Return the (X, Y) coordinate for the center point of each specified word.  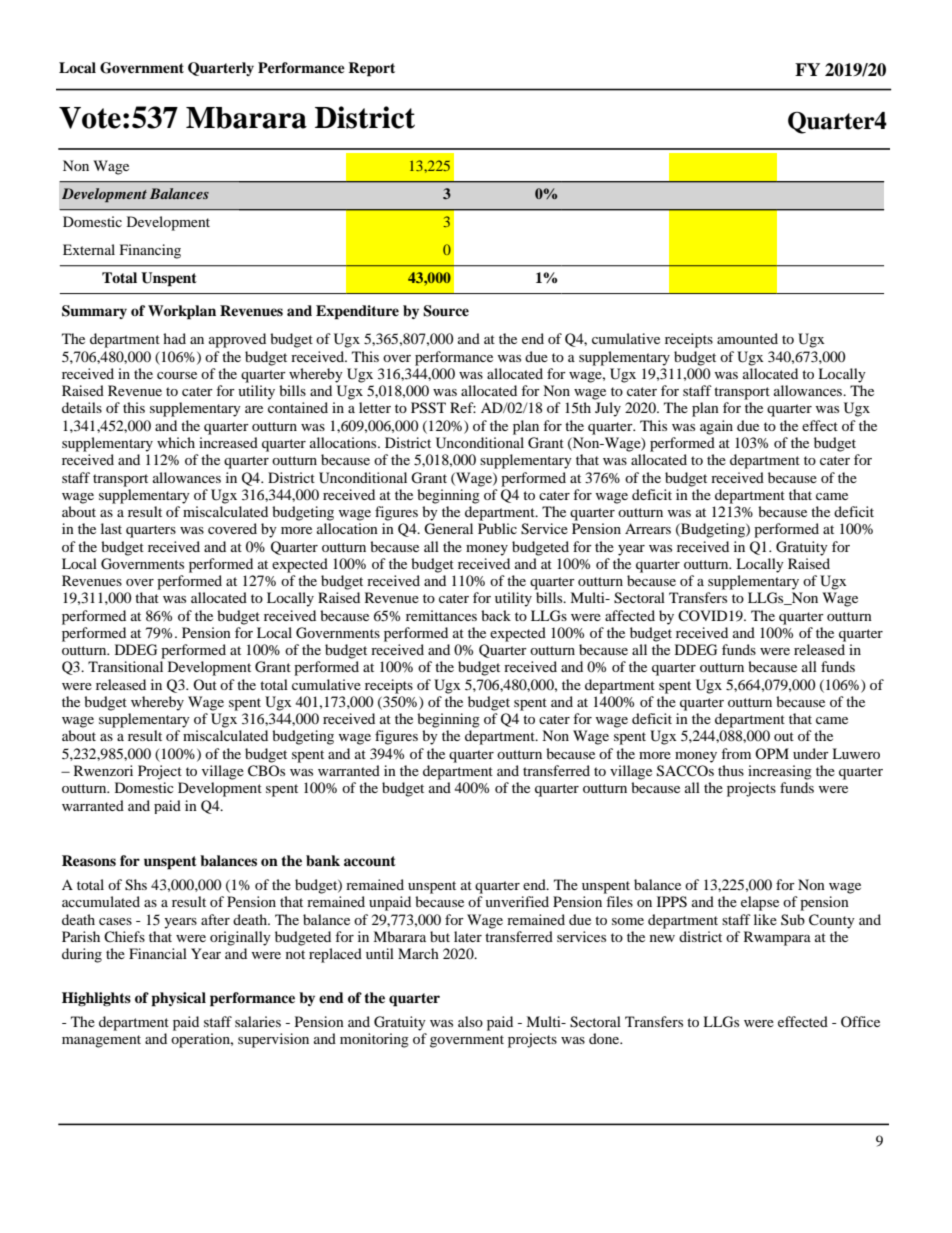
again (716, 427)
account (370, 861)
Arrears (648, 528)
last (111, 528)
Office (860, 1021)
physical (178, 999)
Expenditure (357, 312)
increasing (780, 772)
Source (446, 311)
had (174, 338)
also (470, 1021)
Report (371, 69)
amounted (747, 338)
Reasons (89, 860)
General (448, 529)
